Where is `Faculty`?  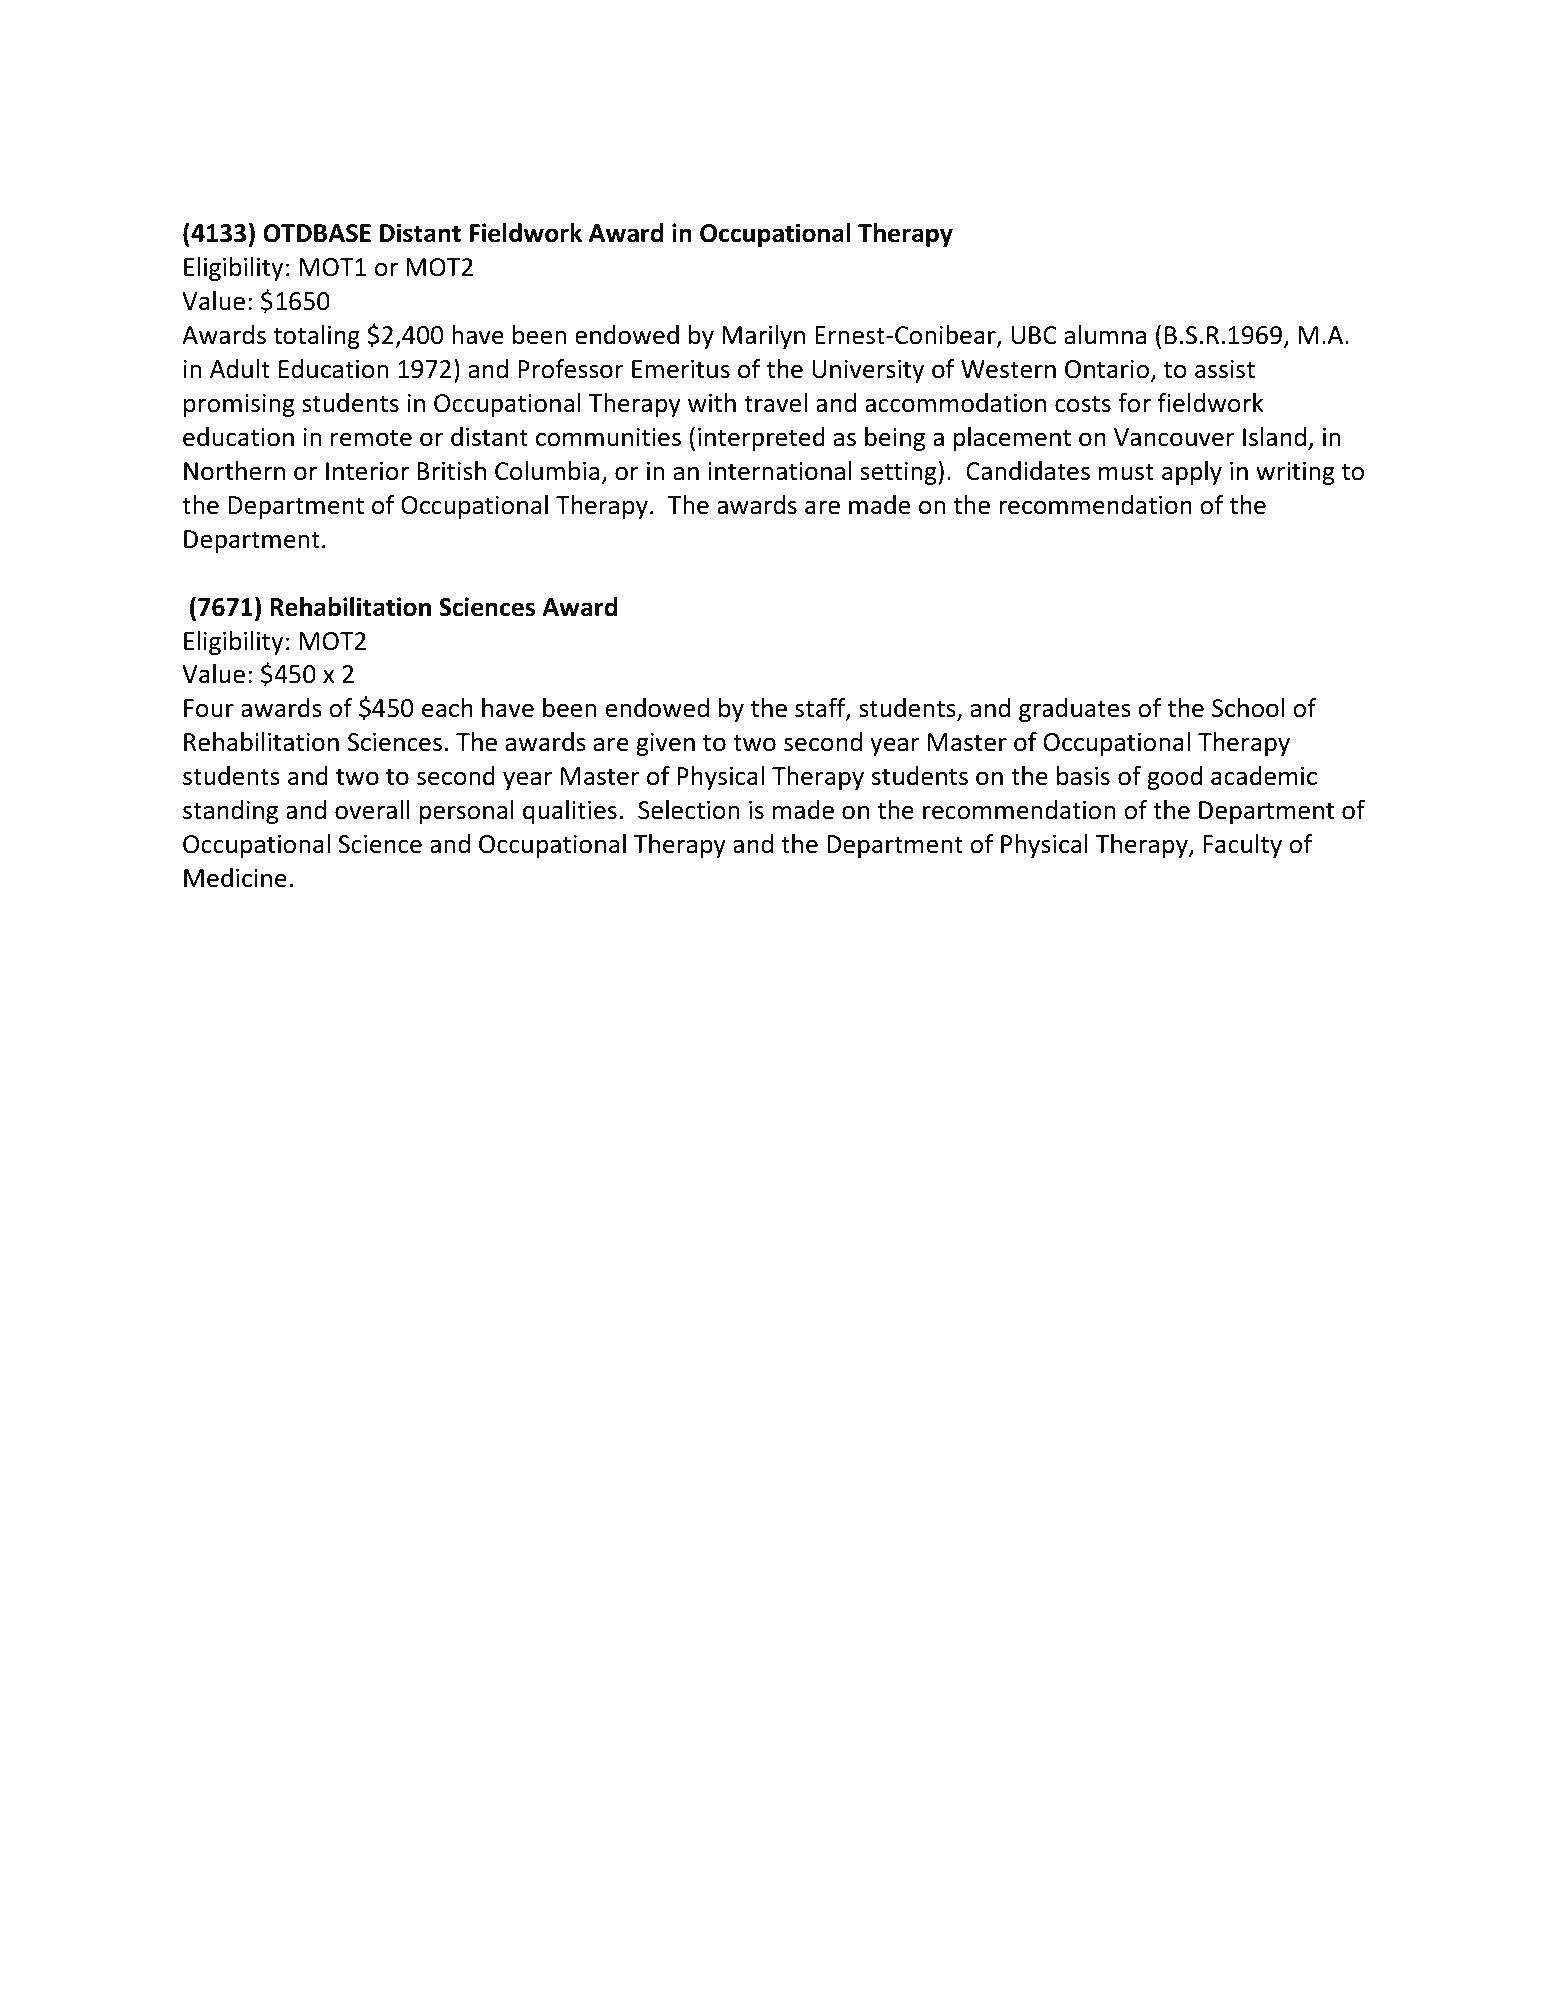 Faculty is located at coordinates (1242, 846).
